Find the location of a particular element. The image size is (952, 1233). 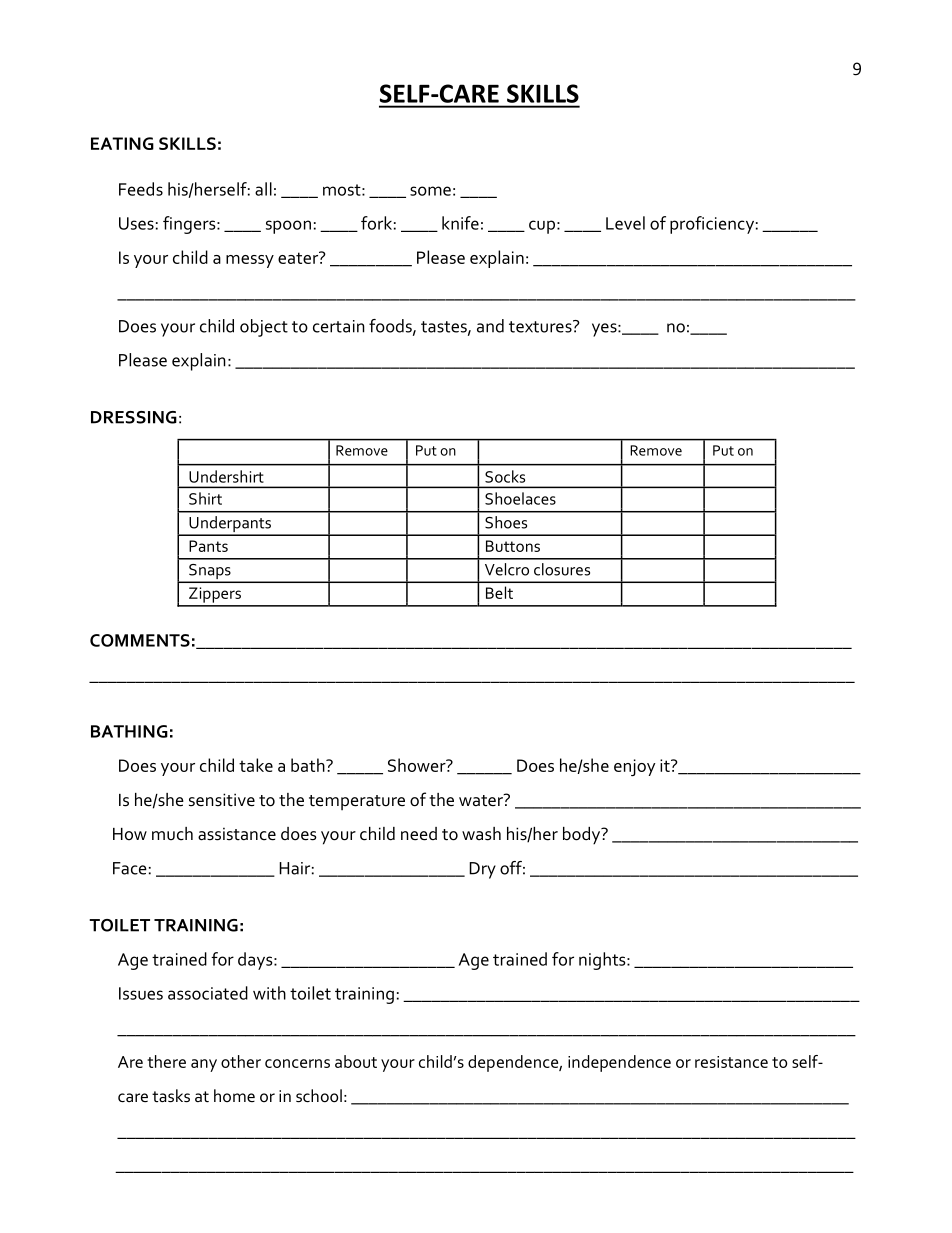

about is located at coordinates (356, 1061).
